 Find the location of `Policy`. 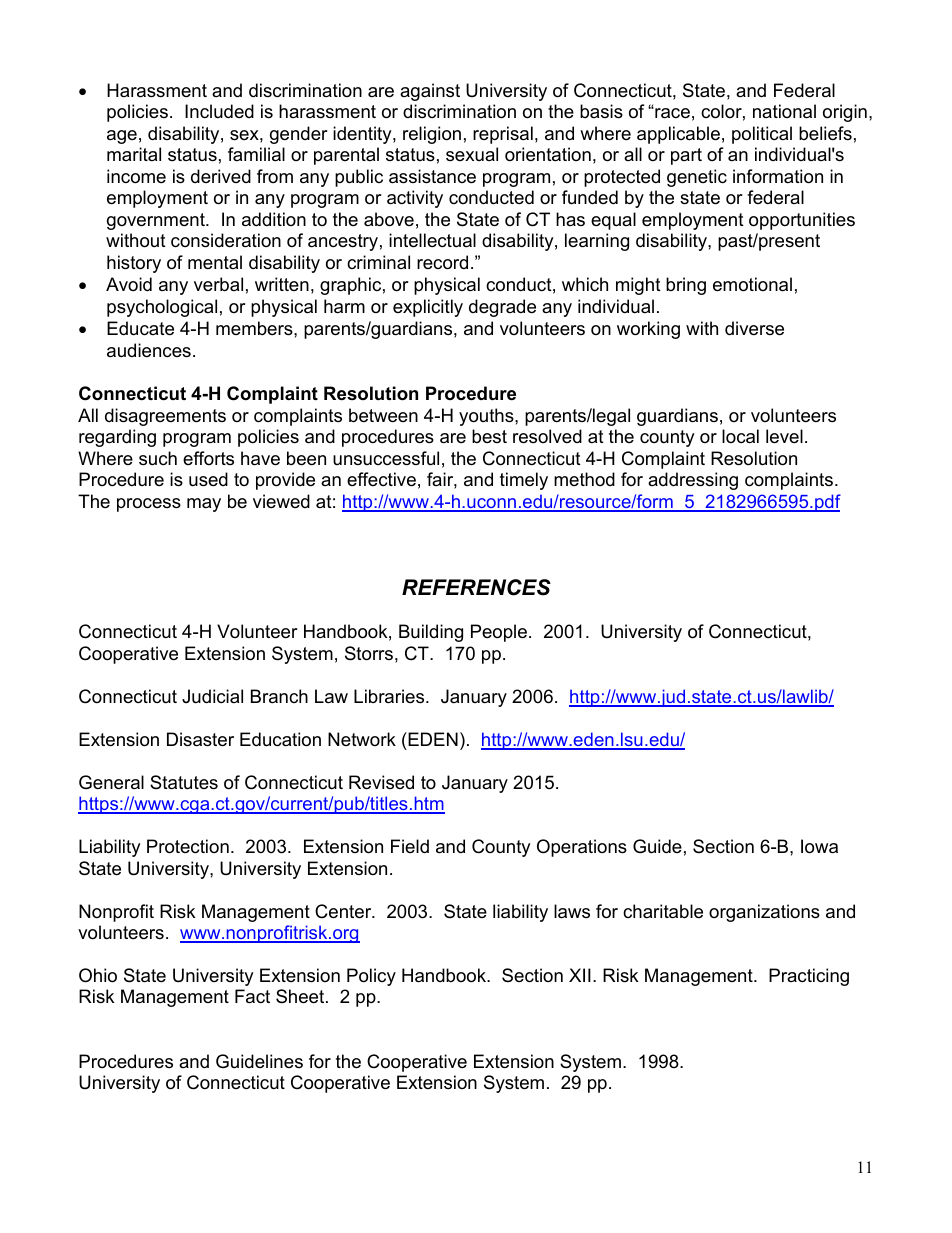

Policy is located at coordinates (371, 977).
